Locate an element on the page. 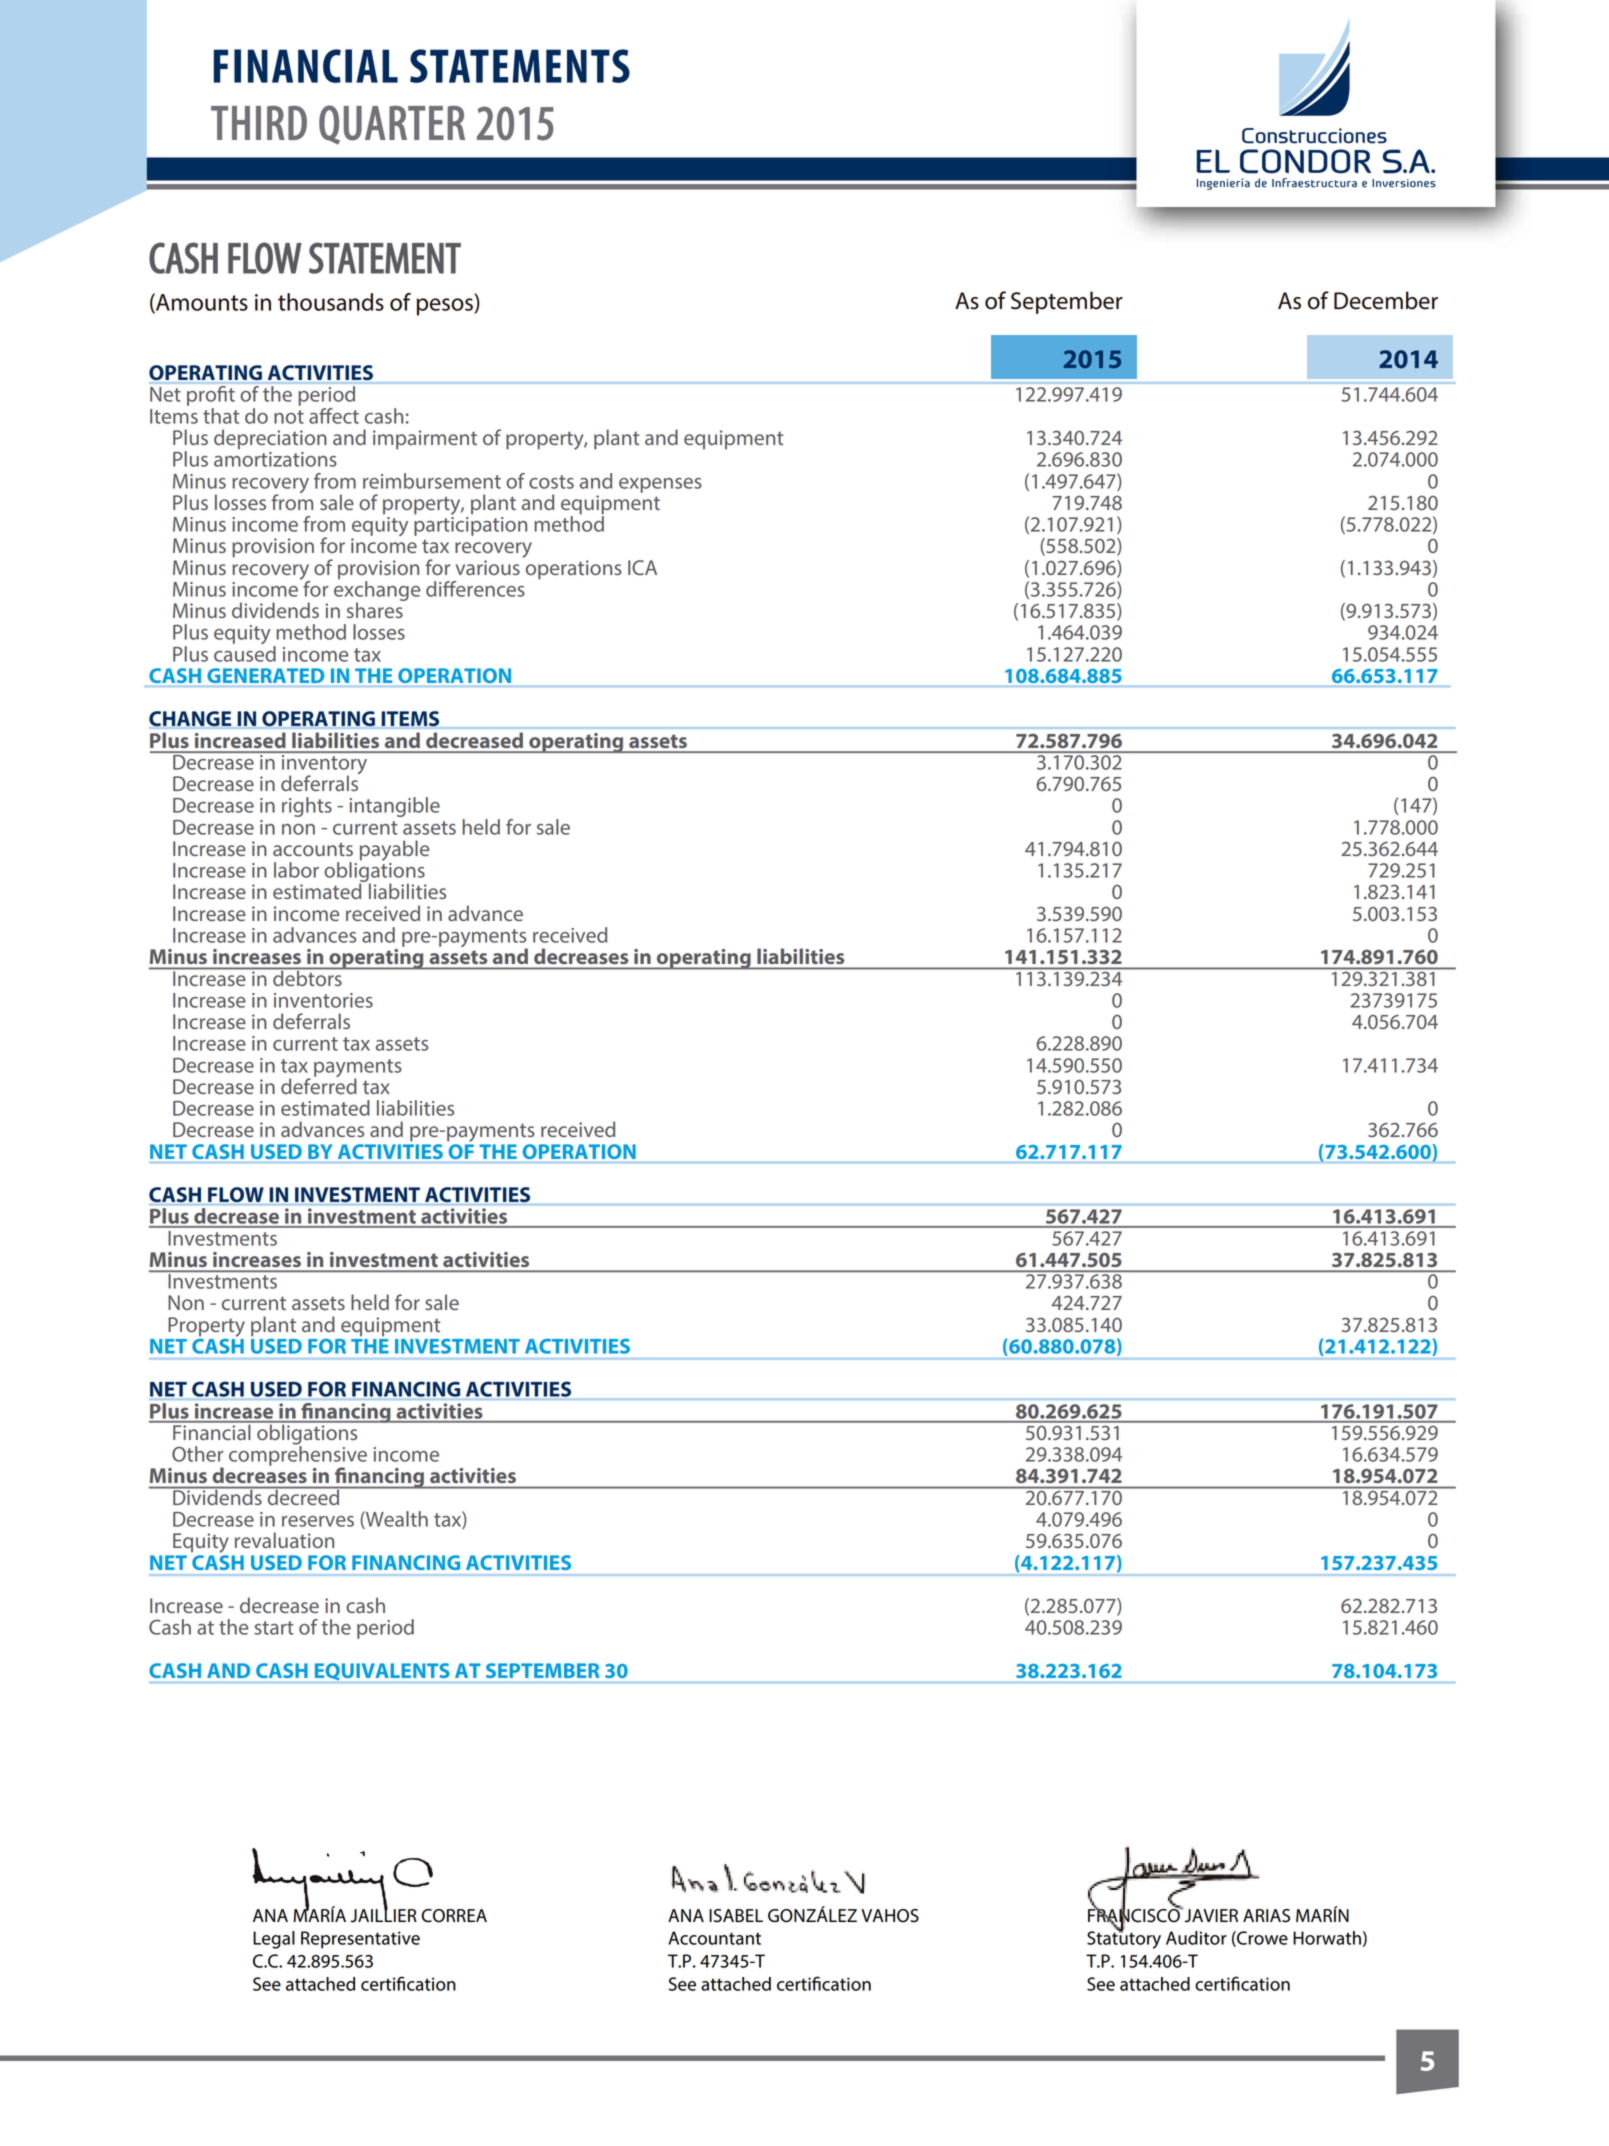 The width and height of the page is (1609, 2146). pesos is located at coordinates (446, 307).
